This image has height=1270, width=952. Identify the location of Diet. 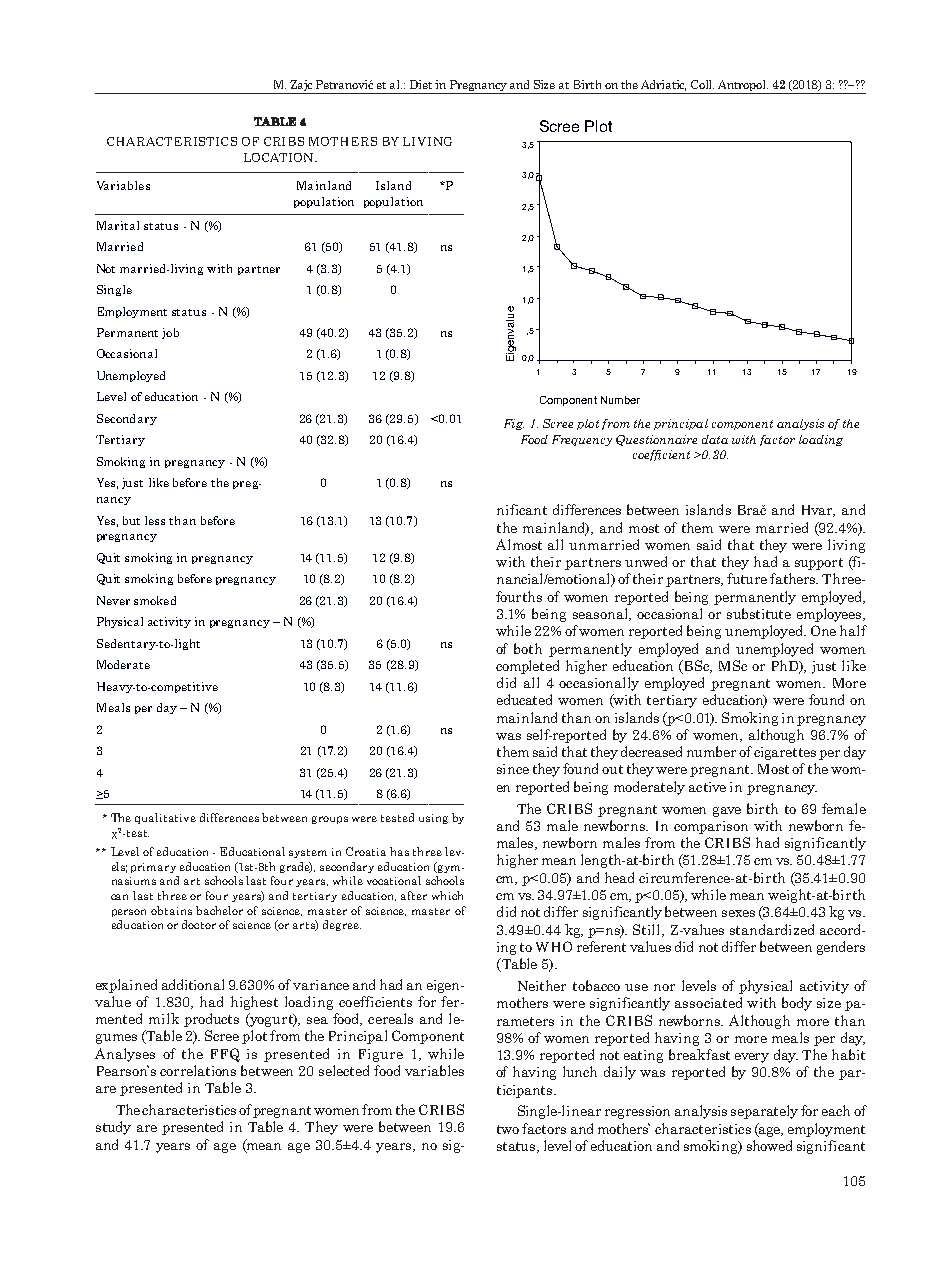
(421, 84).
